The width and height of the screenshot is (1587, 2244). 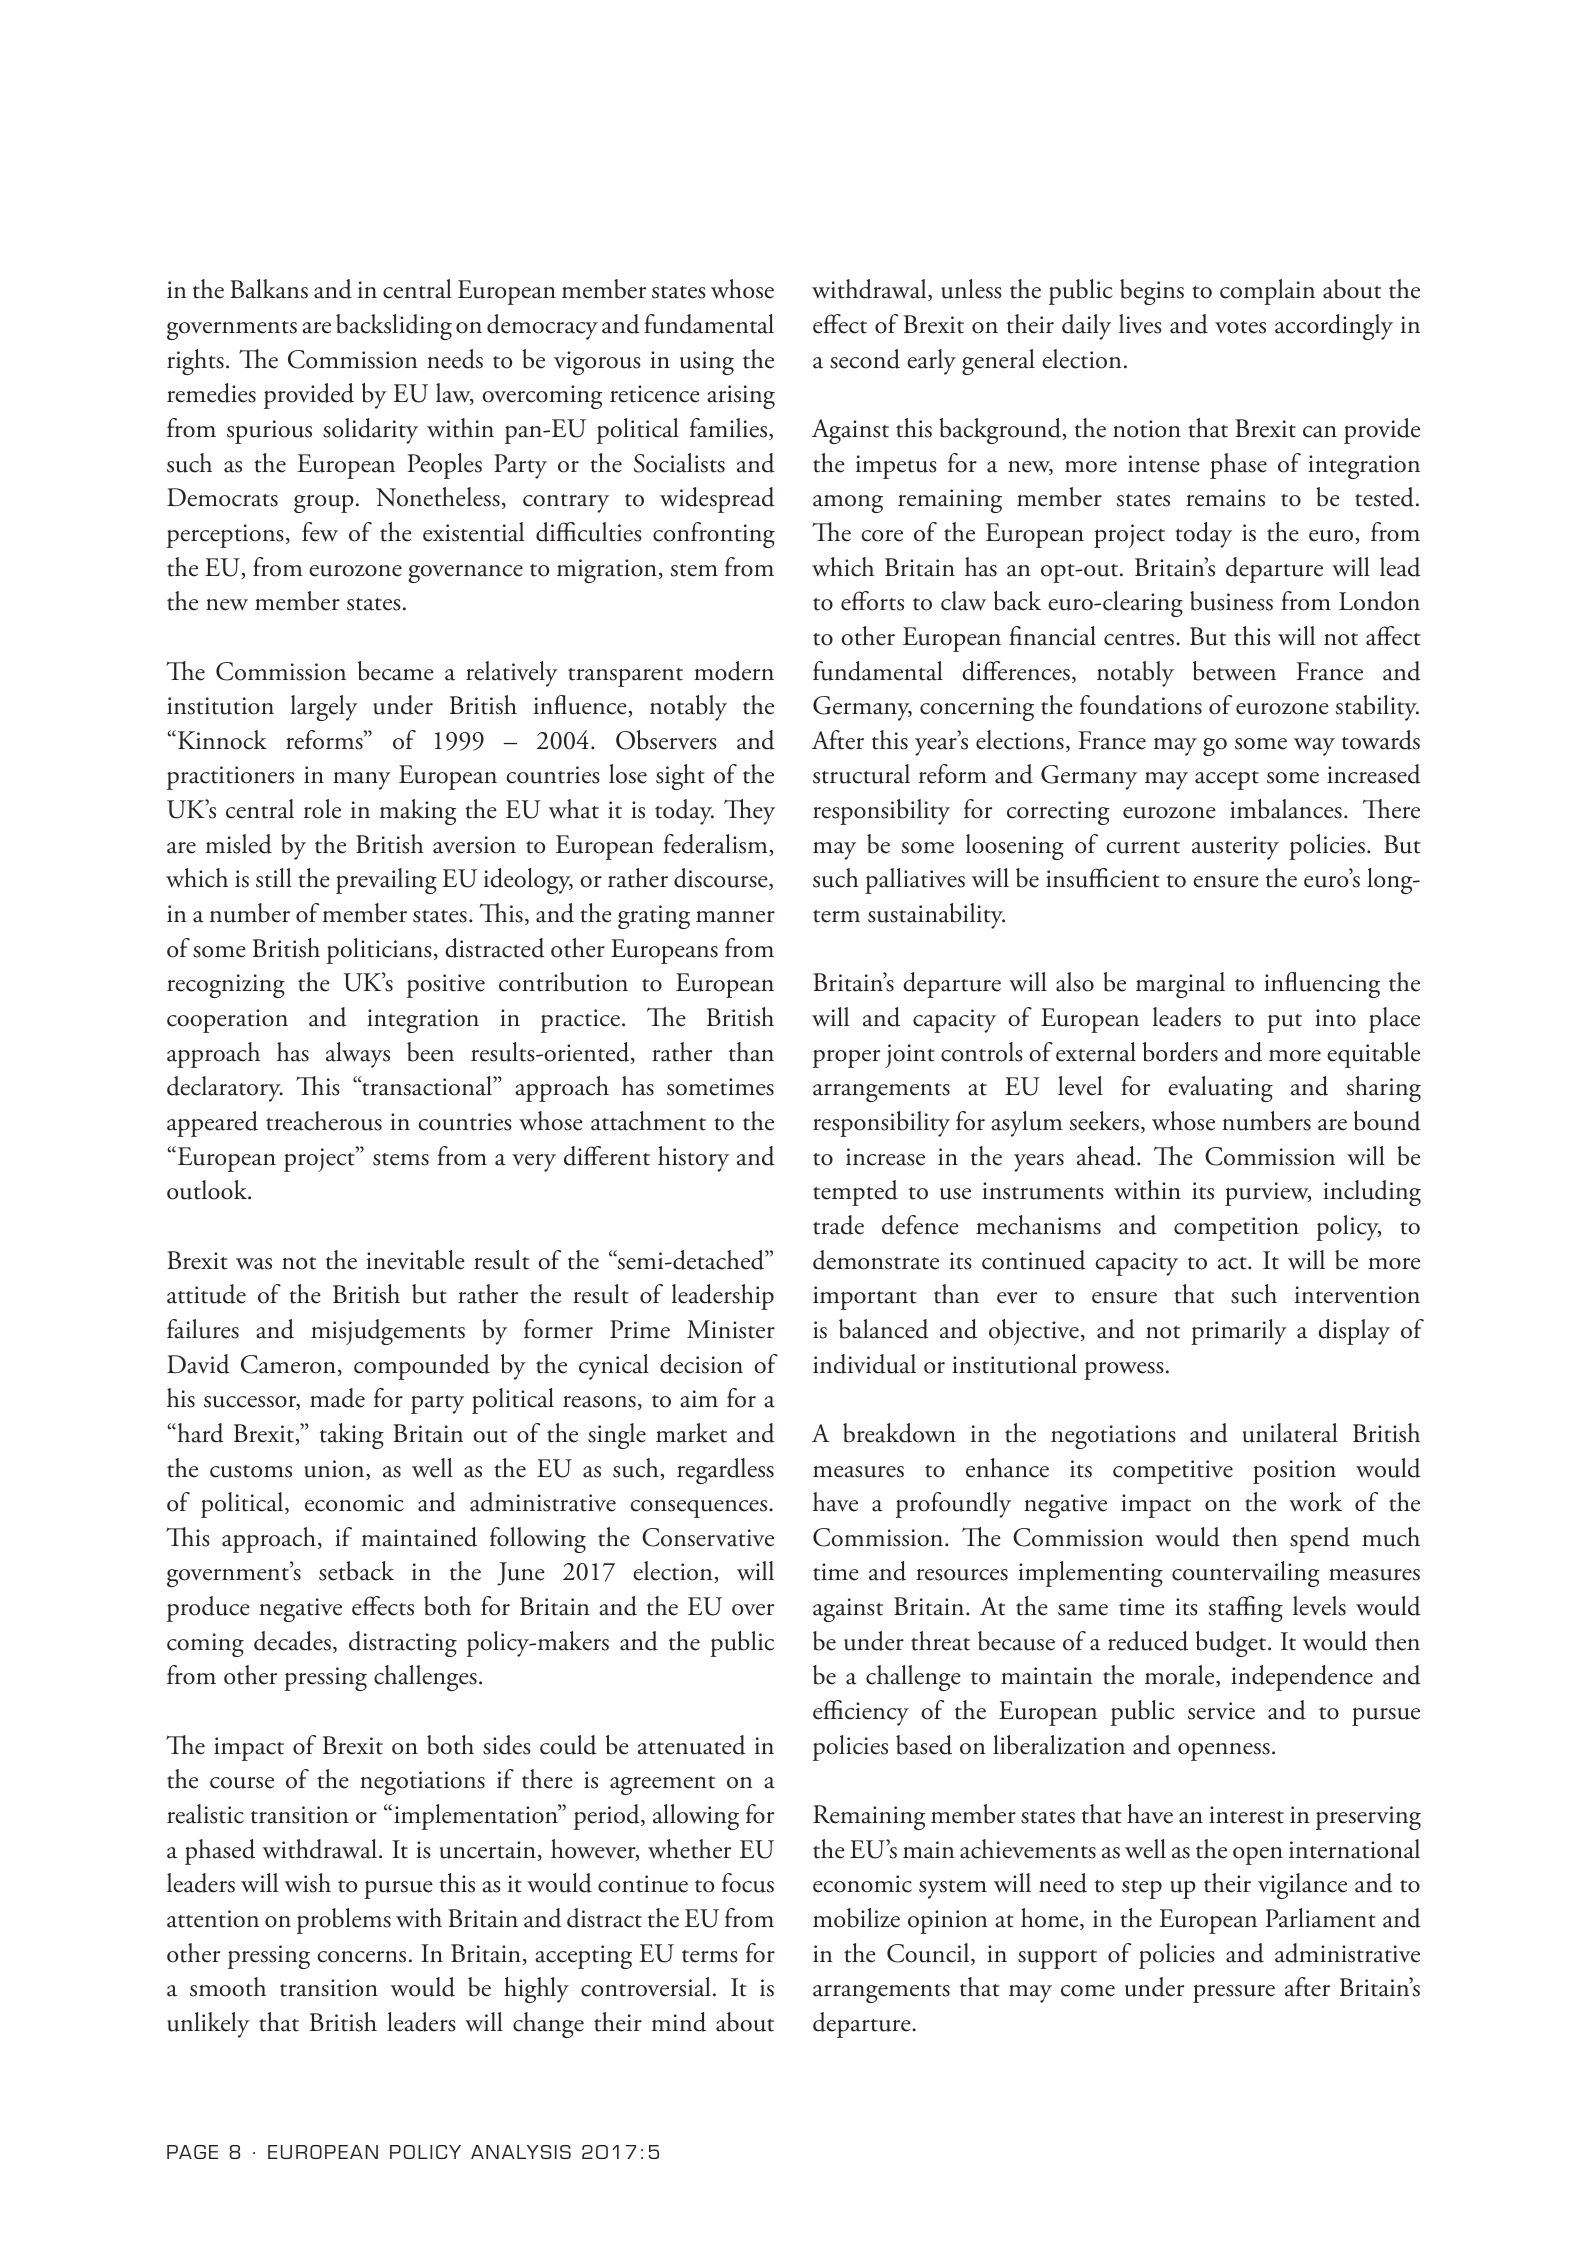 What do you see at coordinates (865, 359) in the screenshot?
I see `second` at bounding box center [865, 359].
